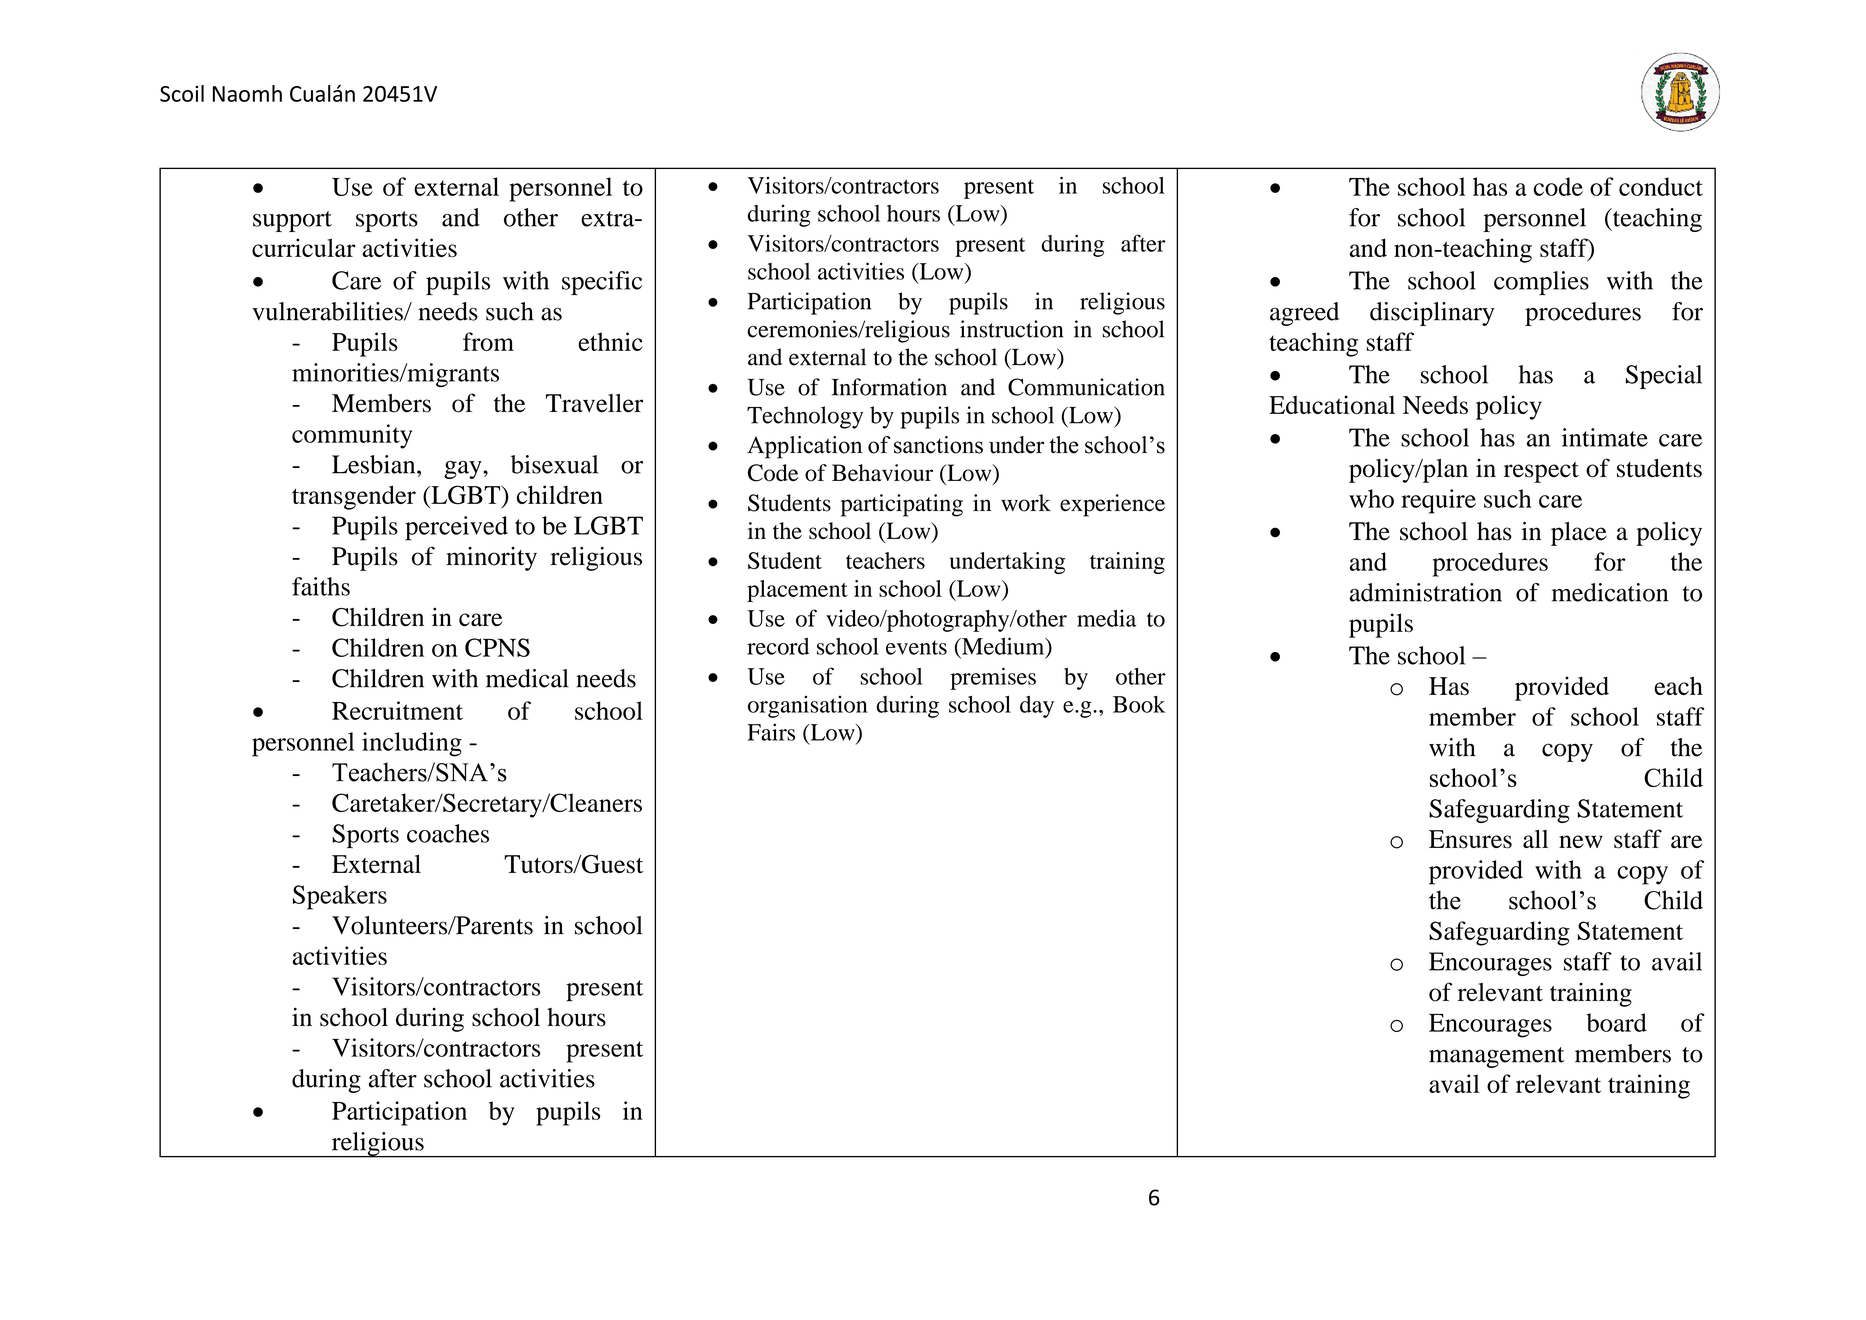  I want to click on community, so click(352, 436).
